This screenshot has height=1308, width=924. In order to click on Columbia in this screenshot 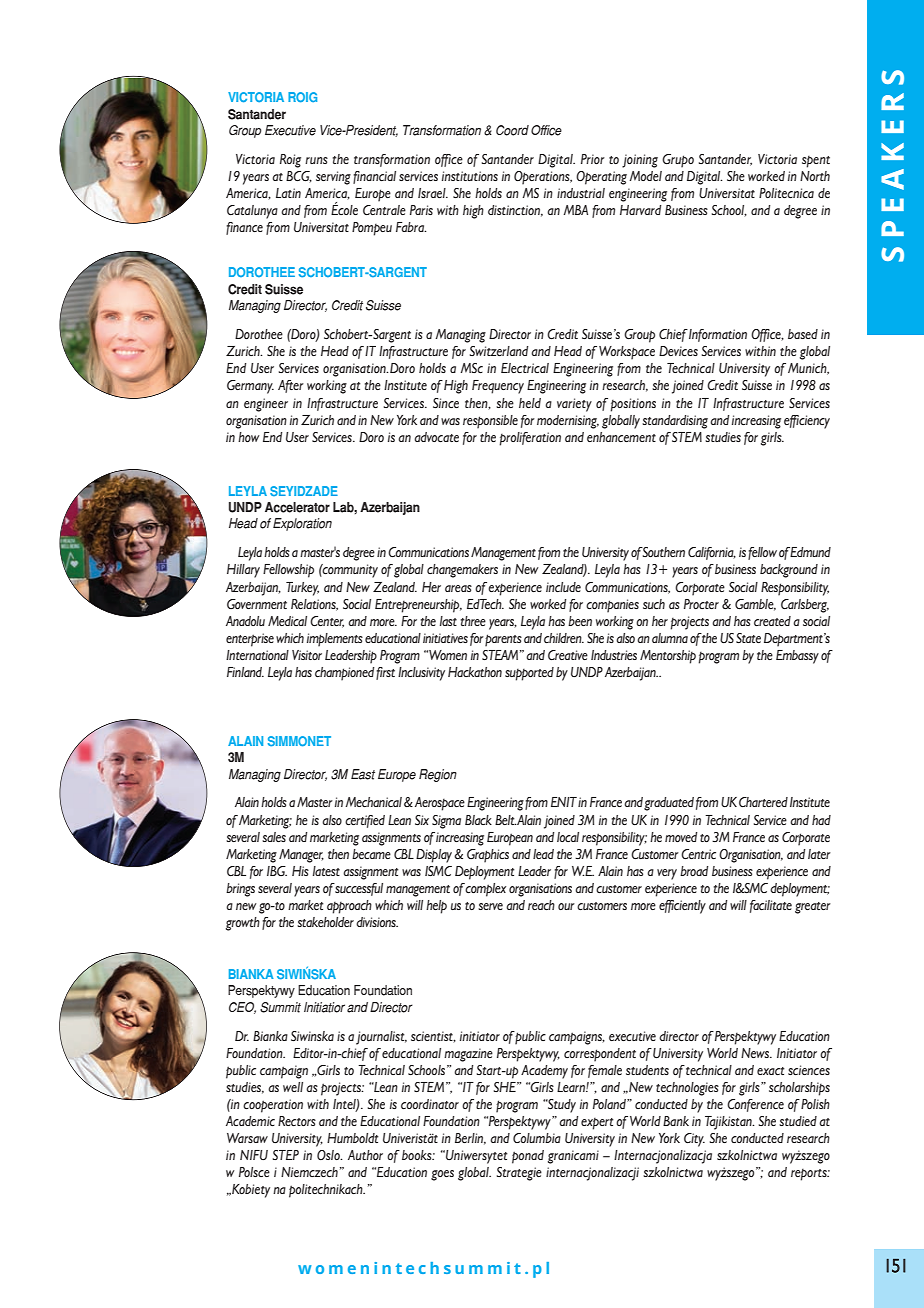, I will do `click(537, 1138)`.
